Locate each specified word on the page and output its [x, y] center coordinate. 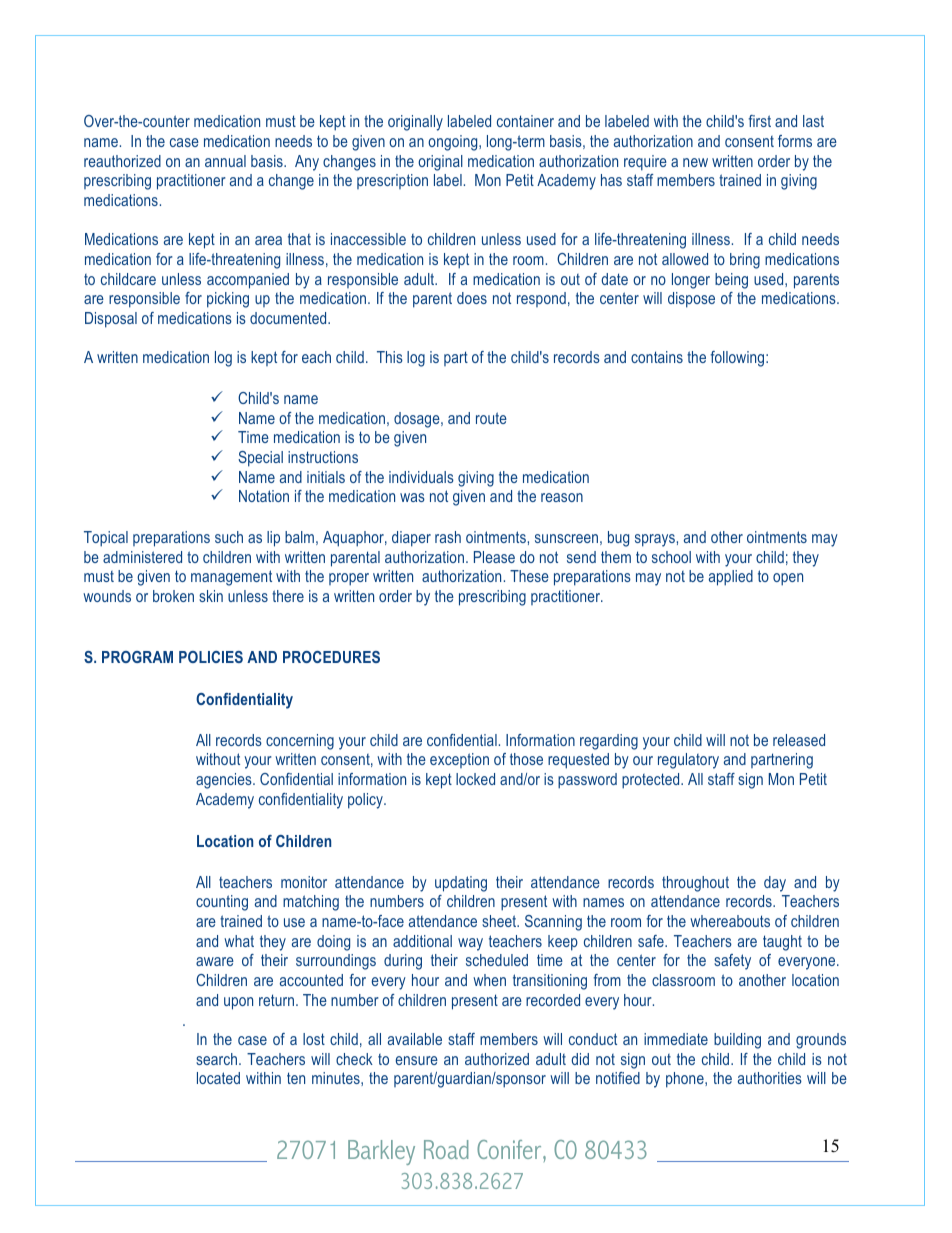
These [529, 576]
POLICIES [211, 657]
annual [225, 161]
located [218, 1078]
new [695, 162]
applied [731, 578]
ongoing [454, 143]
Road [446, 1149]
